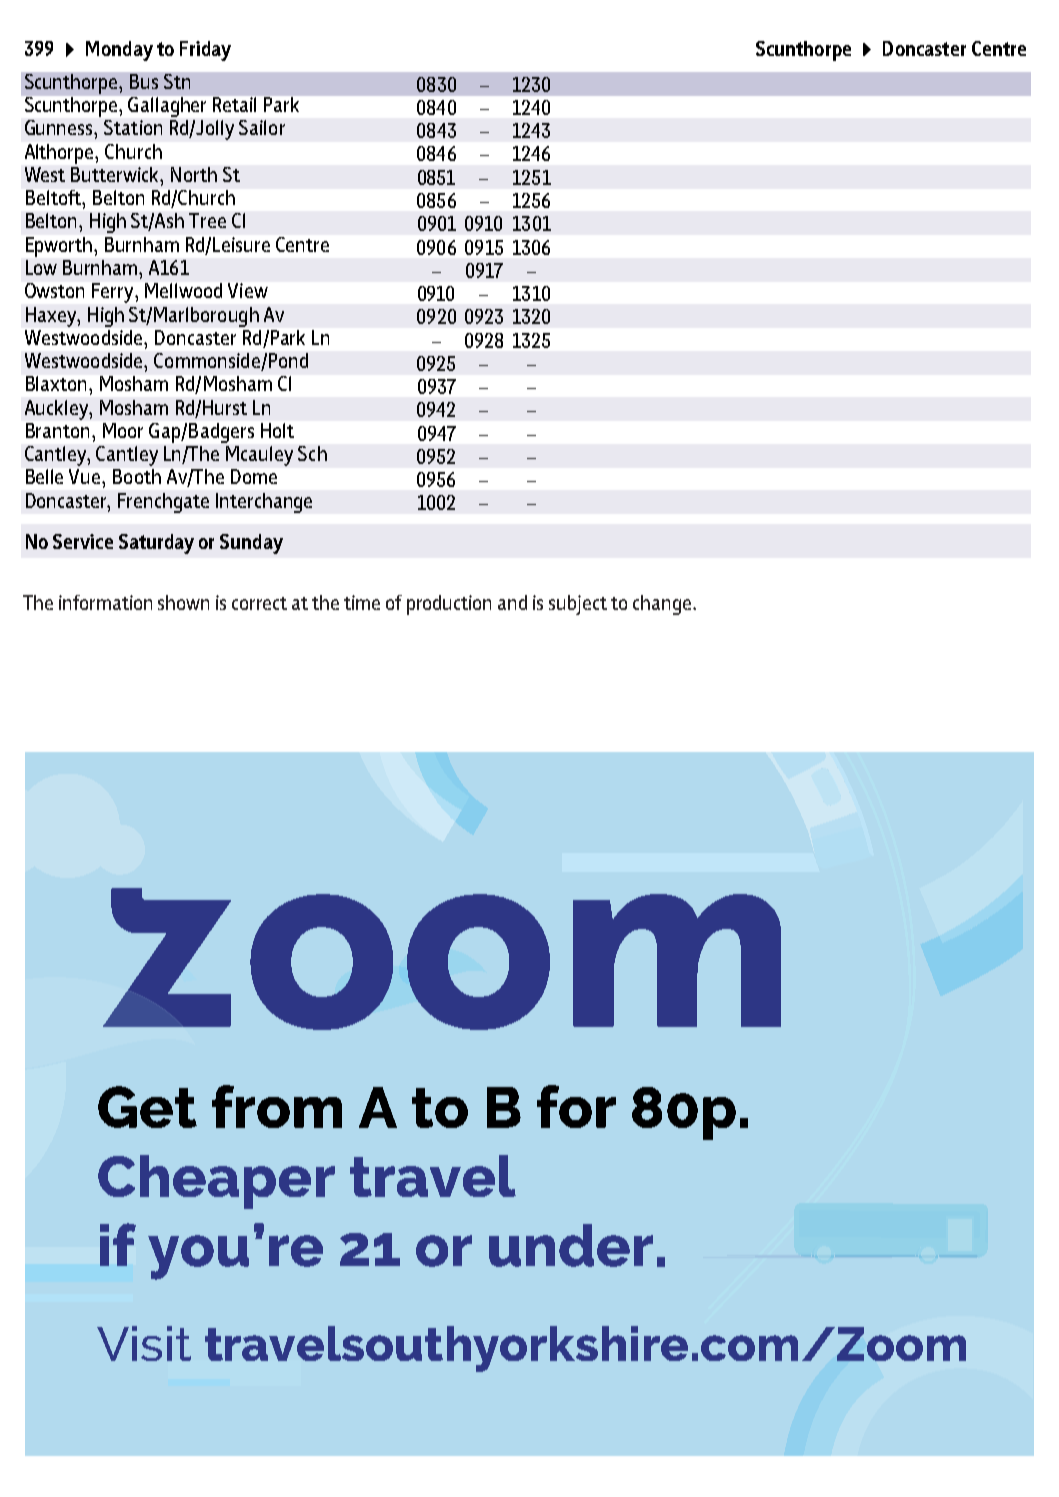  I want to click on and, so click(512, 602).
